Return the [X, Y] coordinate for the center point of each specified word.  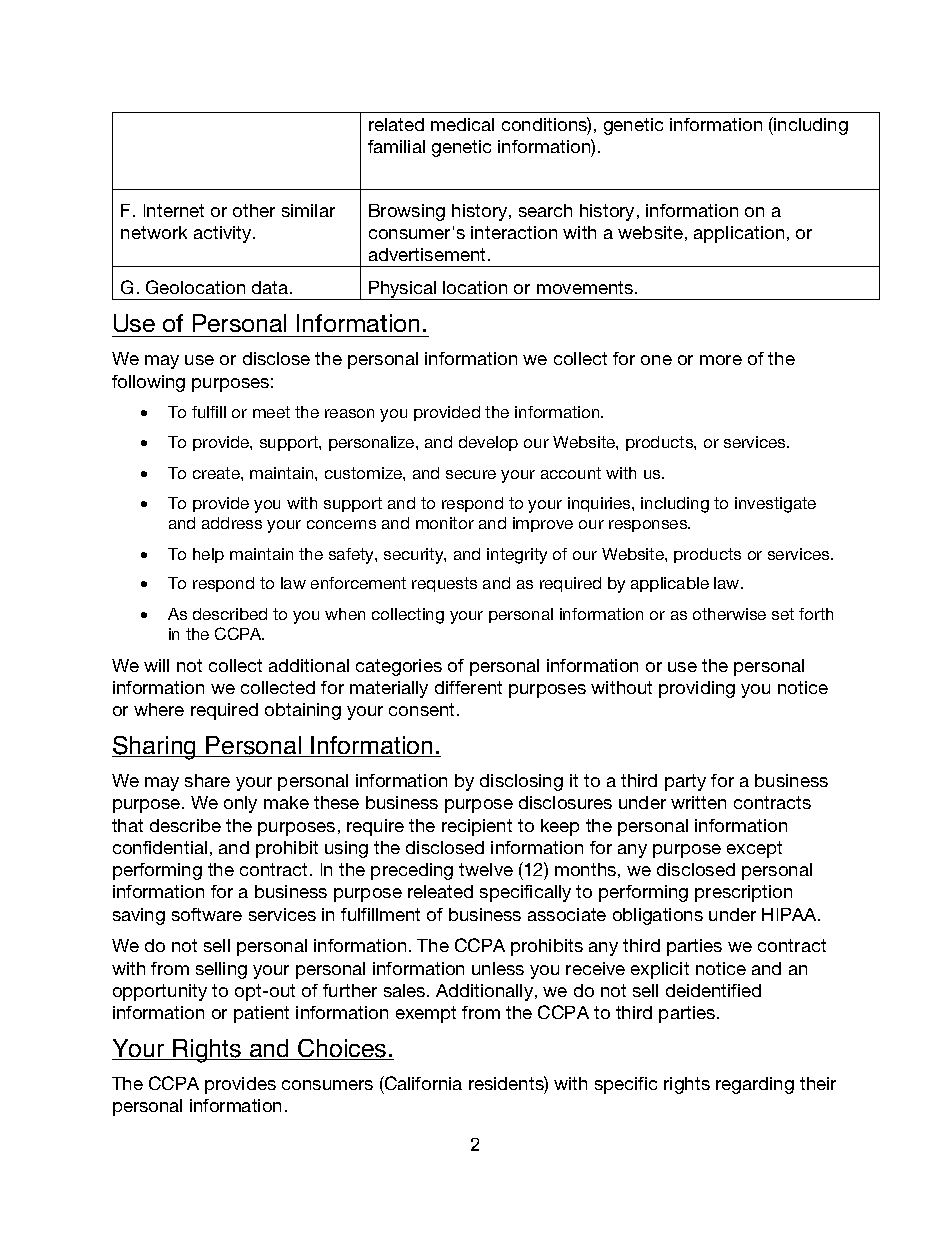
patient [261, 1014]
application [739, 234]
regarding [755, 1085]
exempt [426, 1014]
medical [462, 124]
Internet [174, 210]
